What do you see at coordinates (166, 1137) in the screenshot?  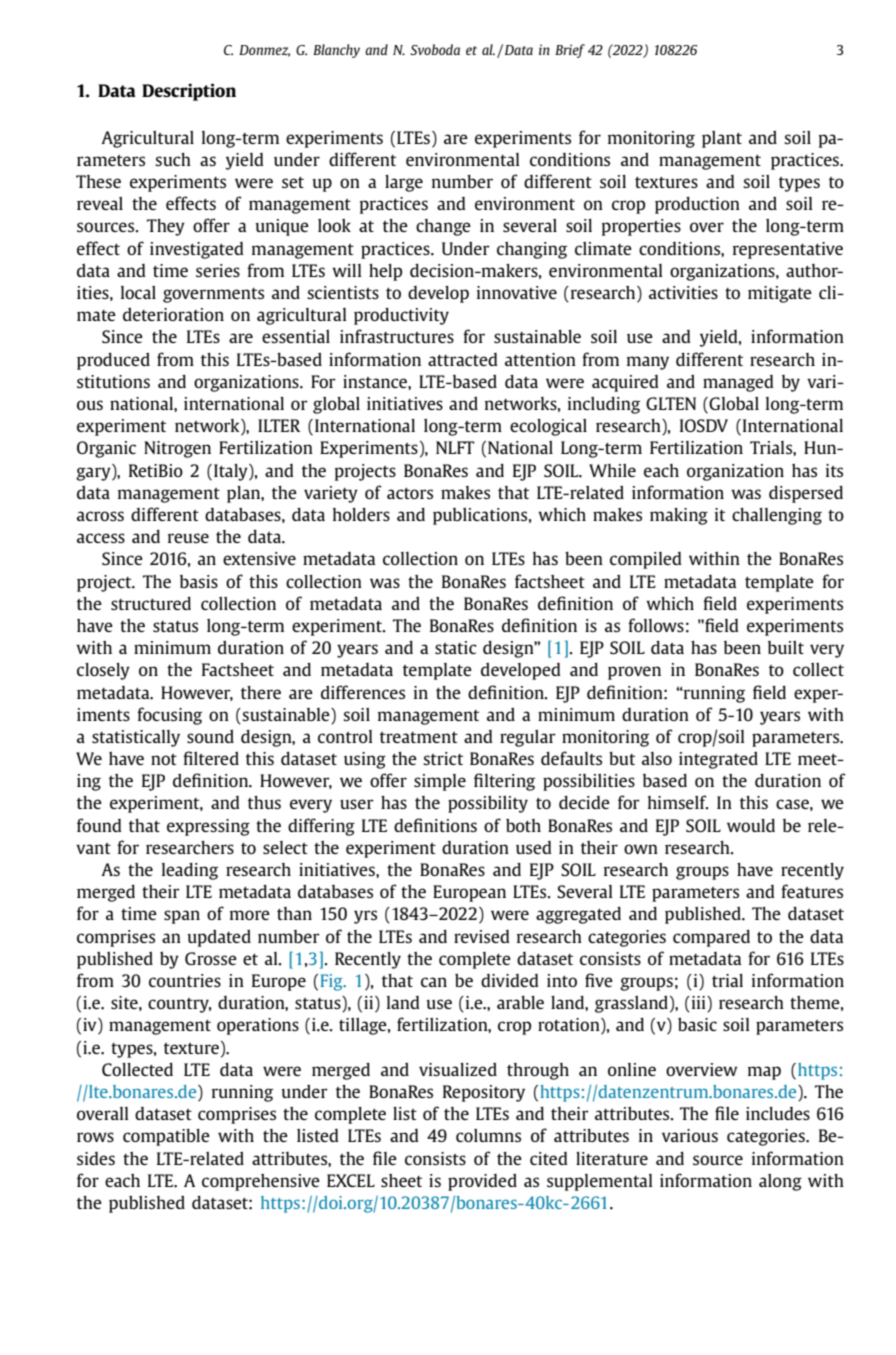 I see `compatible` at bounding box center [166, 1137].
